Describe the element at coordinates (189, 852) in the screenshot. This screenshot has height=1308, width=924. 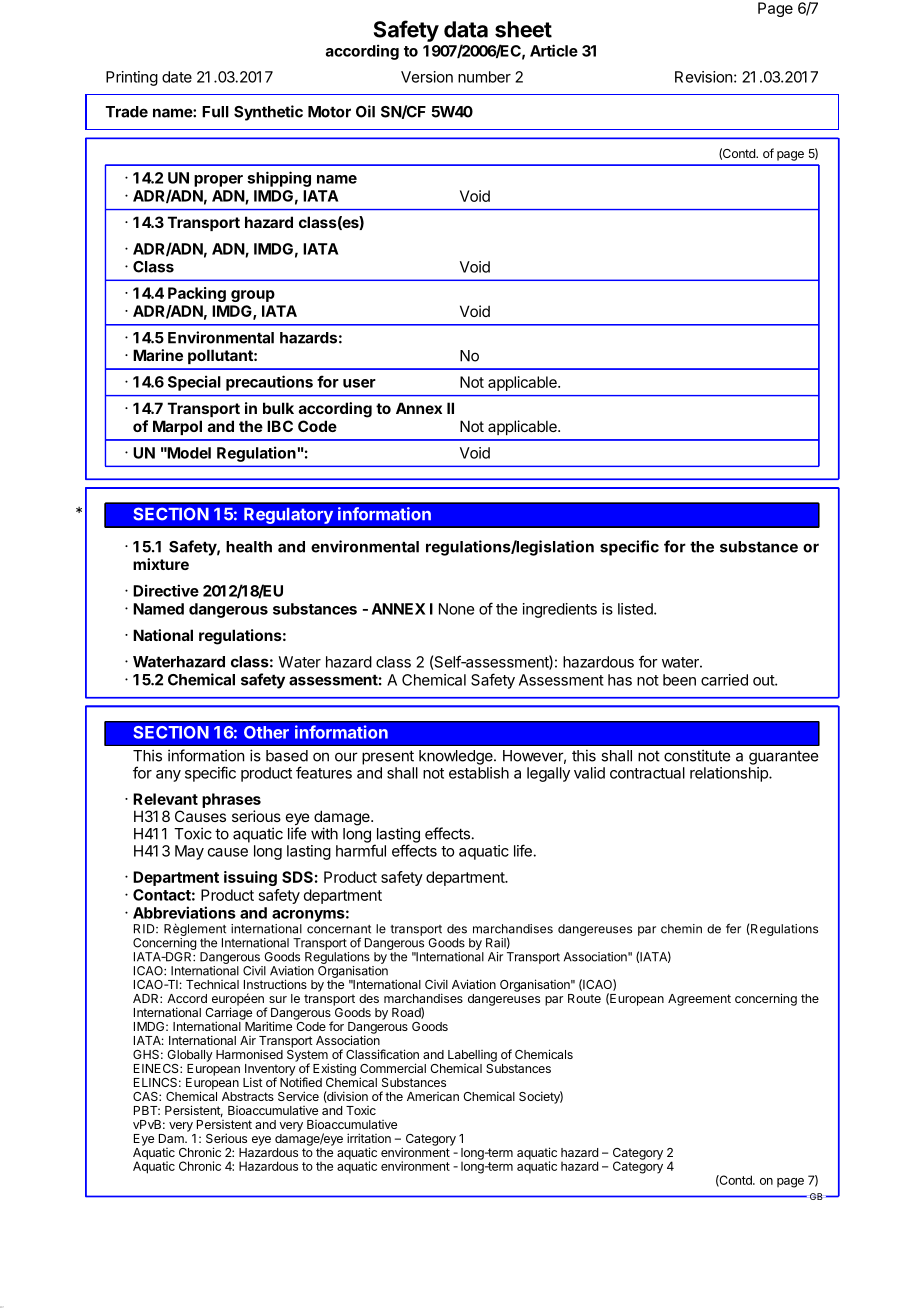
I see `May` at that location.
